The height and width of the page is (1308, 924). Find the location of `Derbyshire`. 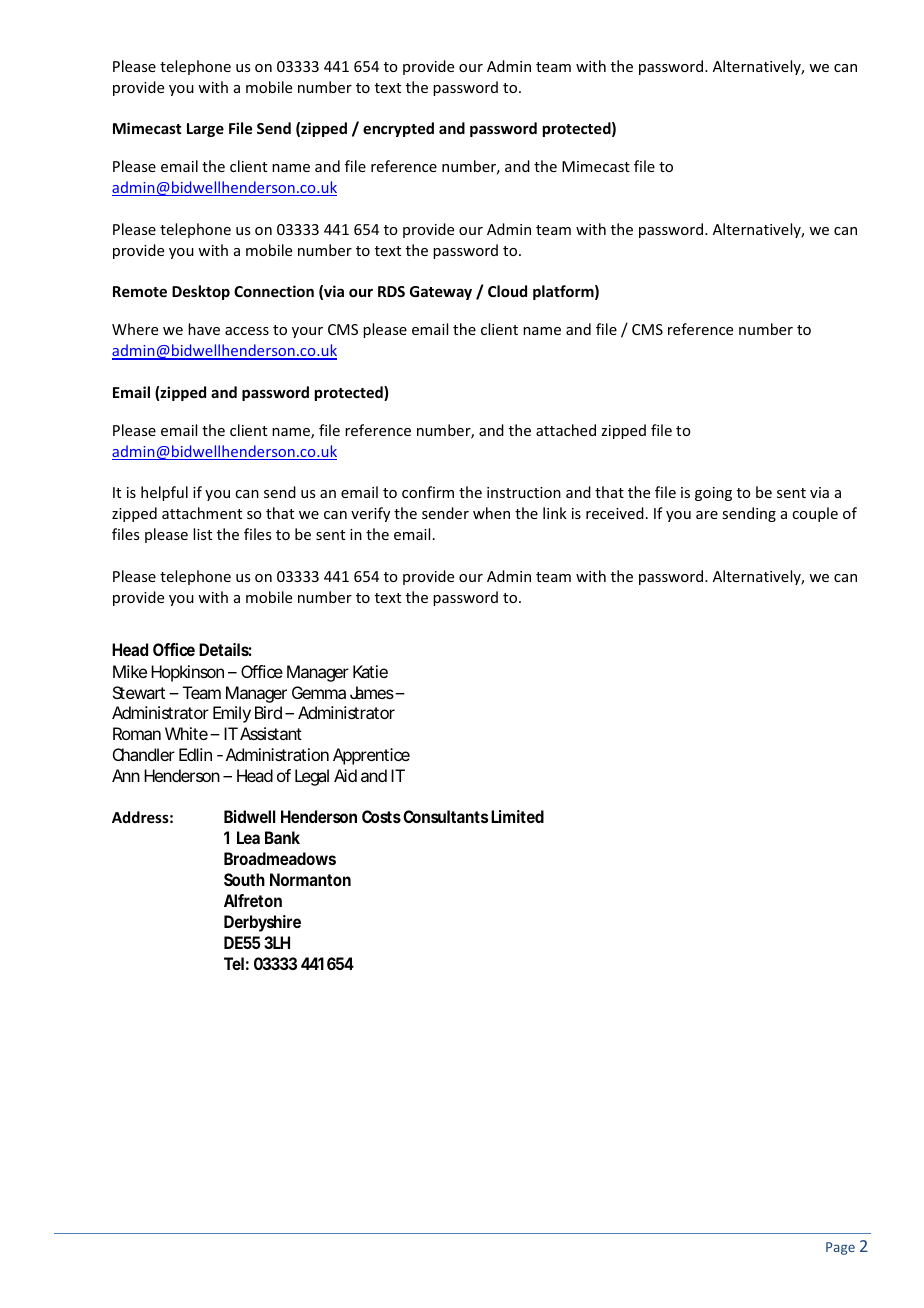

Derbyshire is located at coordinates (262, 923).
